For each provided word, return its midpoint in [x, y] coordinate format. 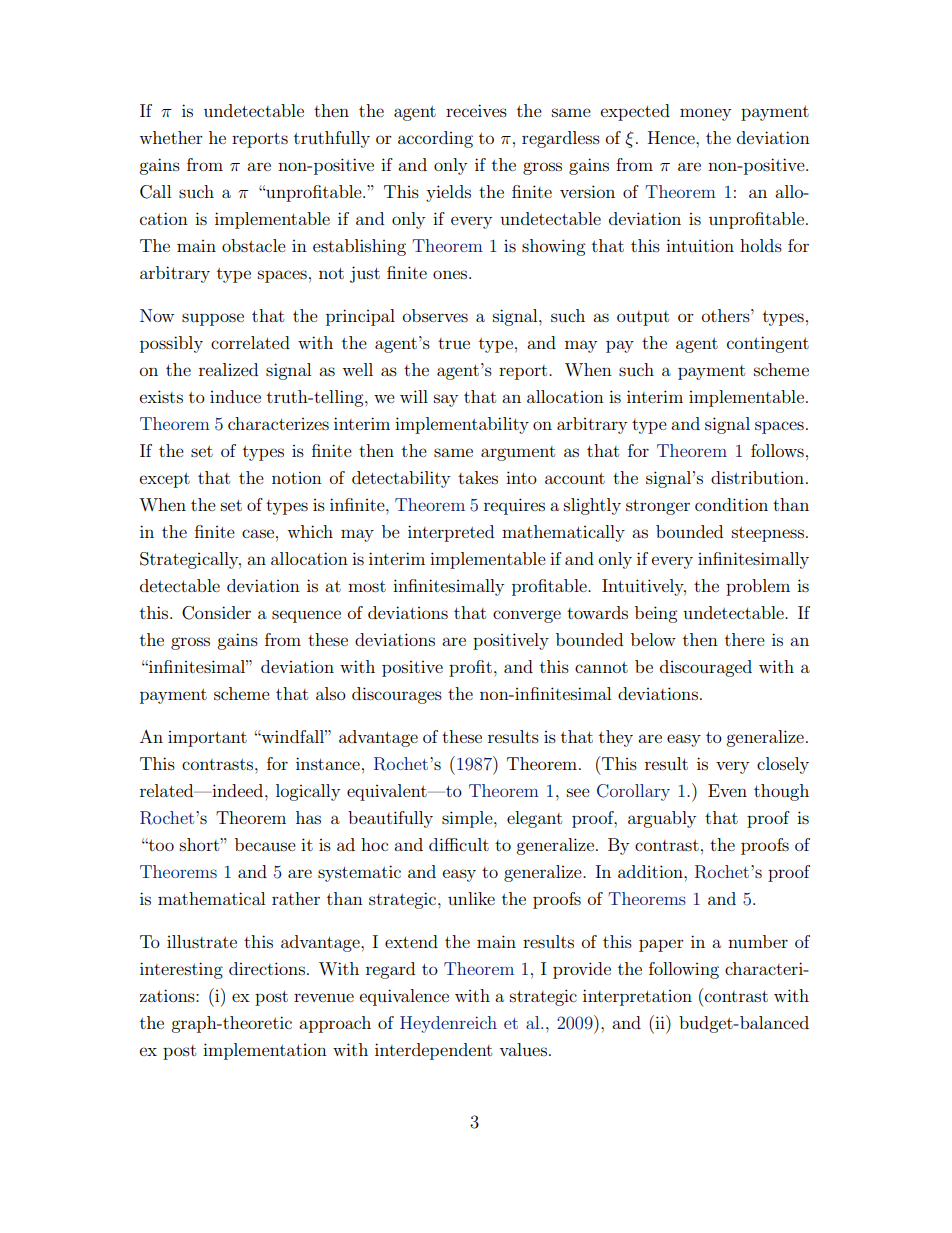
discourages [397, 695]
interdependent [433, 1051]
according [435, 139]
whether [171, 137]
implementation [265, 1051]
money [705, 114]
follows [777, 450]
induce [235, 396]
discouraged [706, 668]
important [207, 739]
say [446, 400]
